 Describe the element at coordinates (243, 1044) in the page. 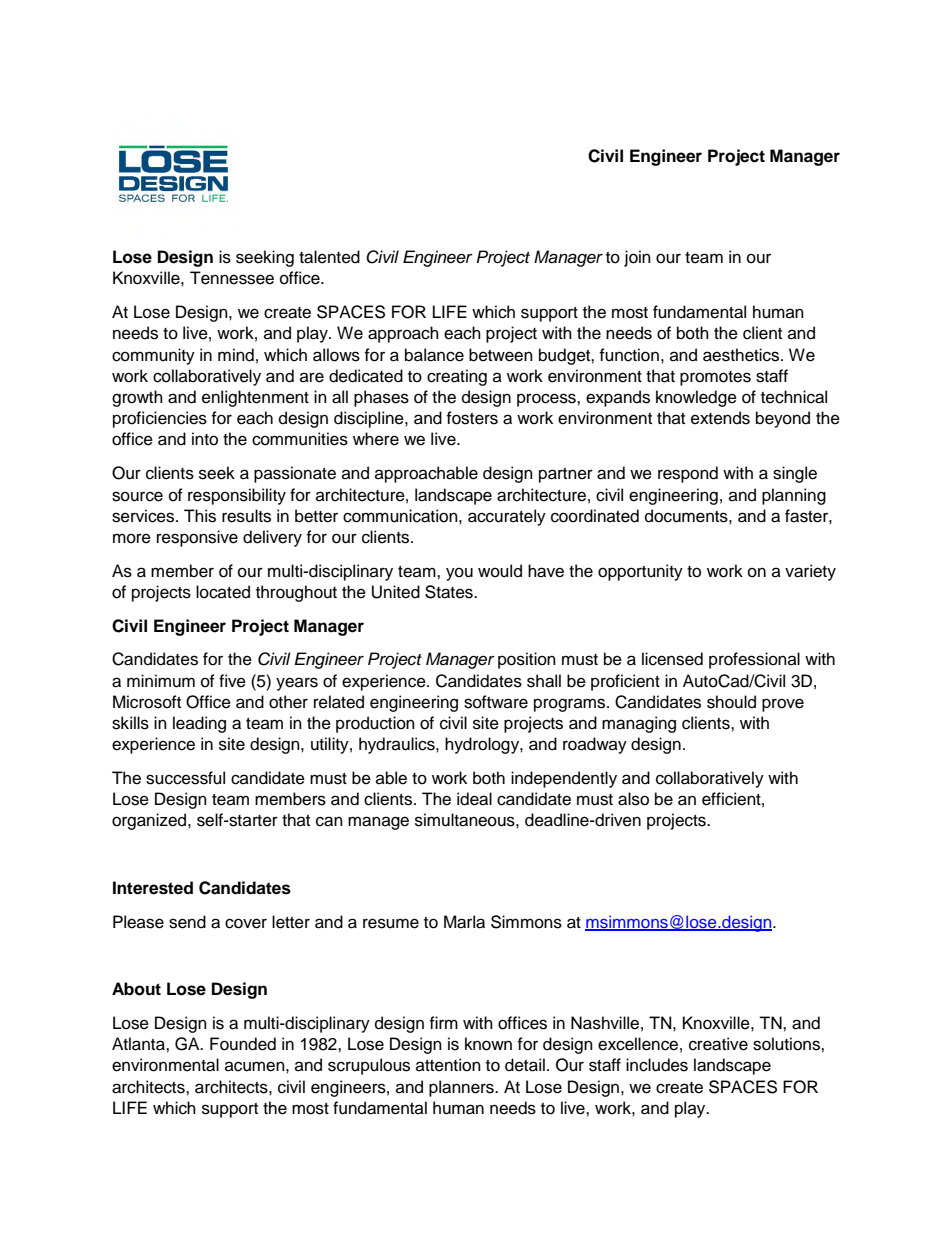

I see `Founded` at that location.
